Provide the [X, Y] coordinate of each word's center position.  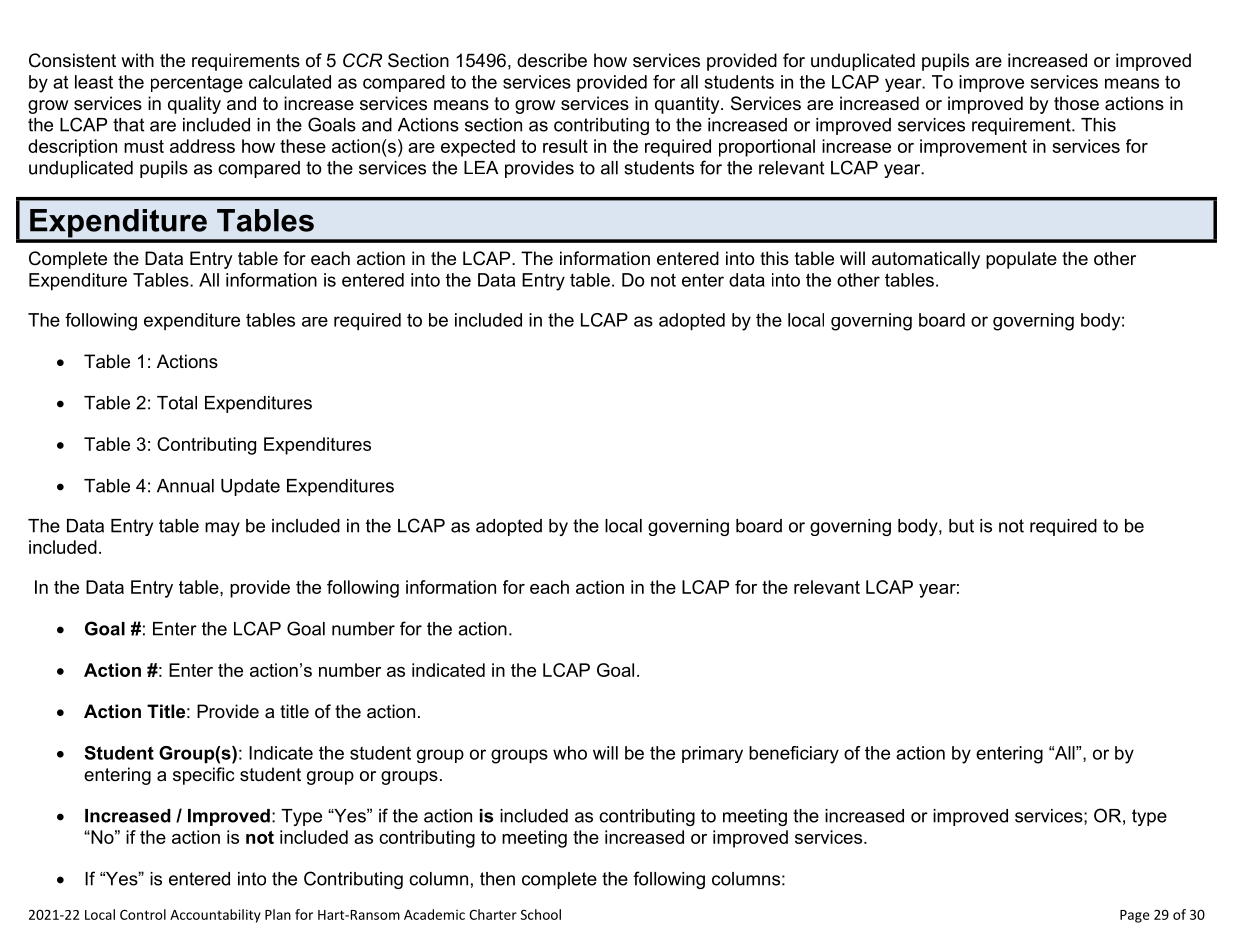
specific [203, 776]
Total [177, 403]
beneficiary [794, 755]
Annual [185, 486]
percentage [197, 84]
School [541, 914]
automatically [926, 260]
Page [1135, 916]
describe [552, 60]
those [1076, 103]
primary [712, 754]
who [570, 753]
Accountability [215, 916]
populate [1021, 260]
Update [250, 487]
